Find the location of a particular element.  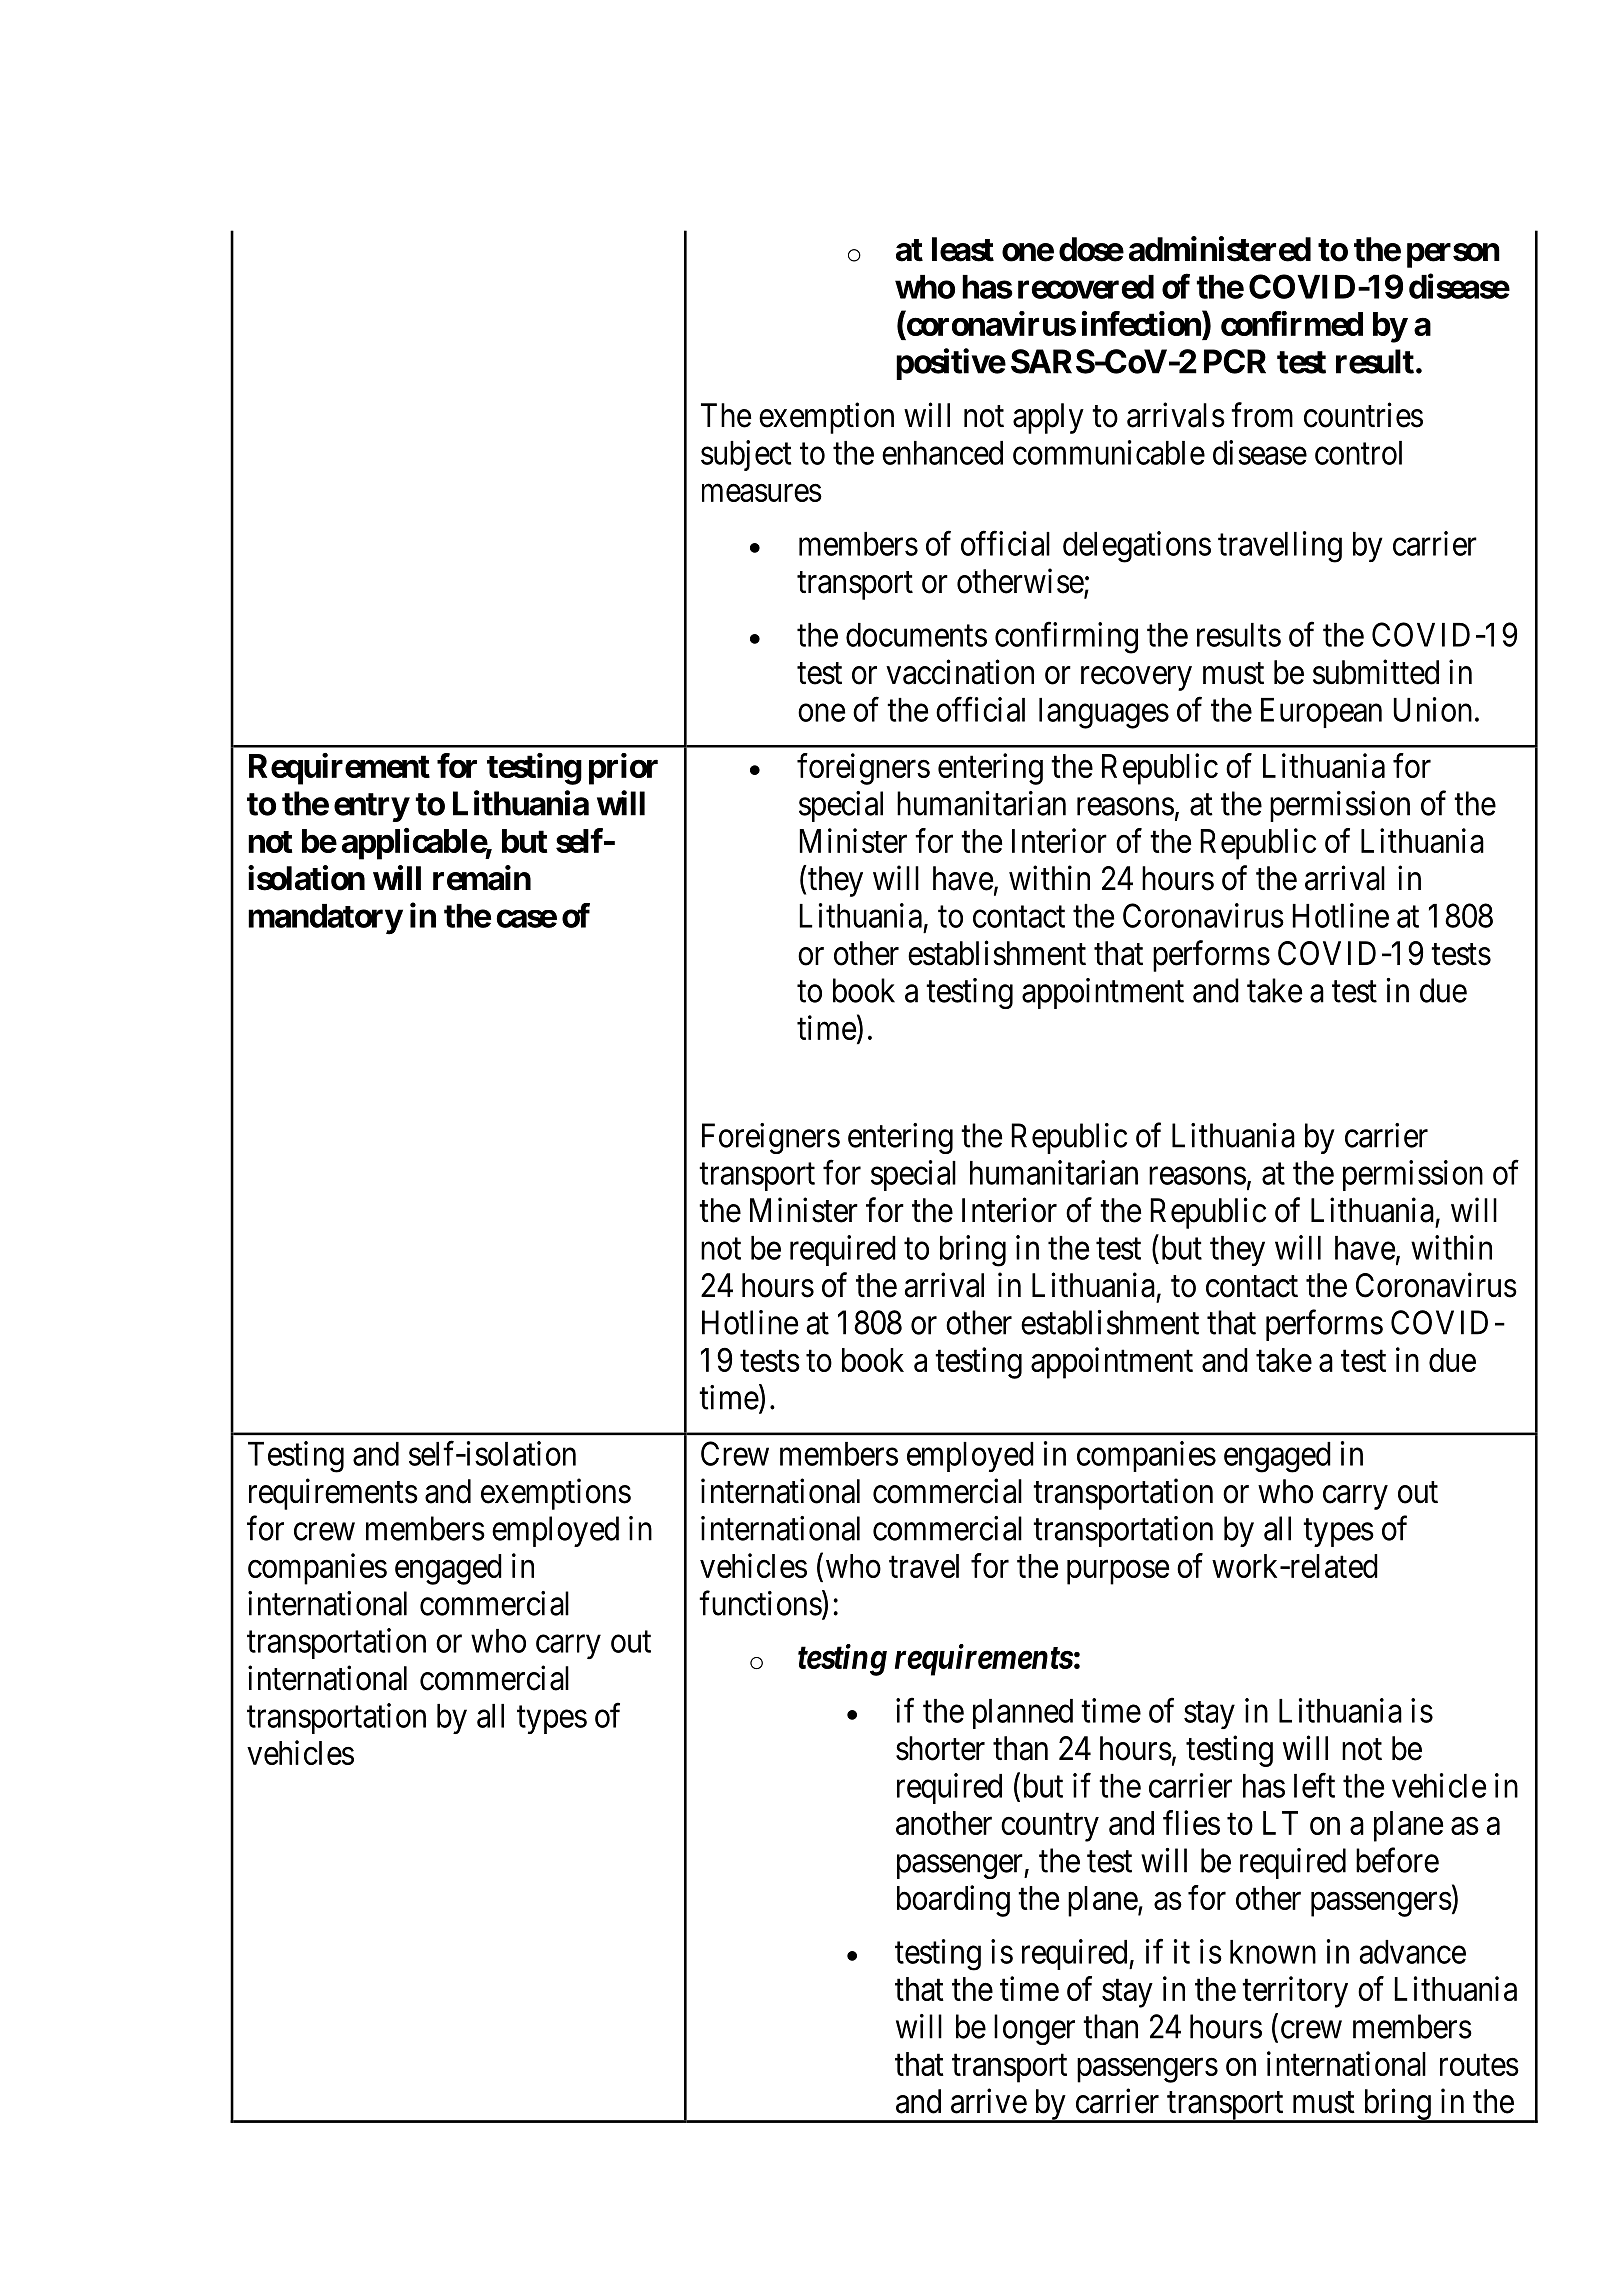

remain is located at coordinates (482, 878).
